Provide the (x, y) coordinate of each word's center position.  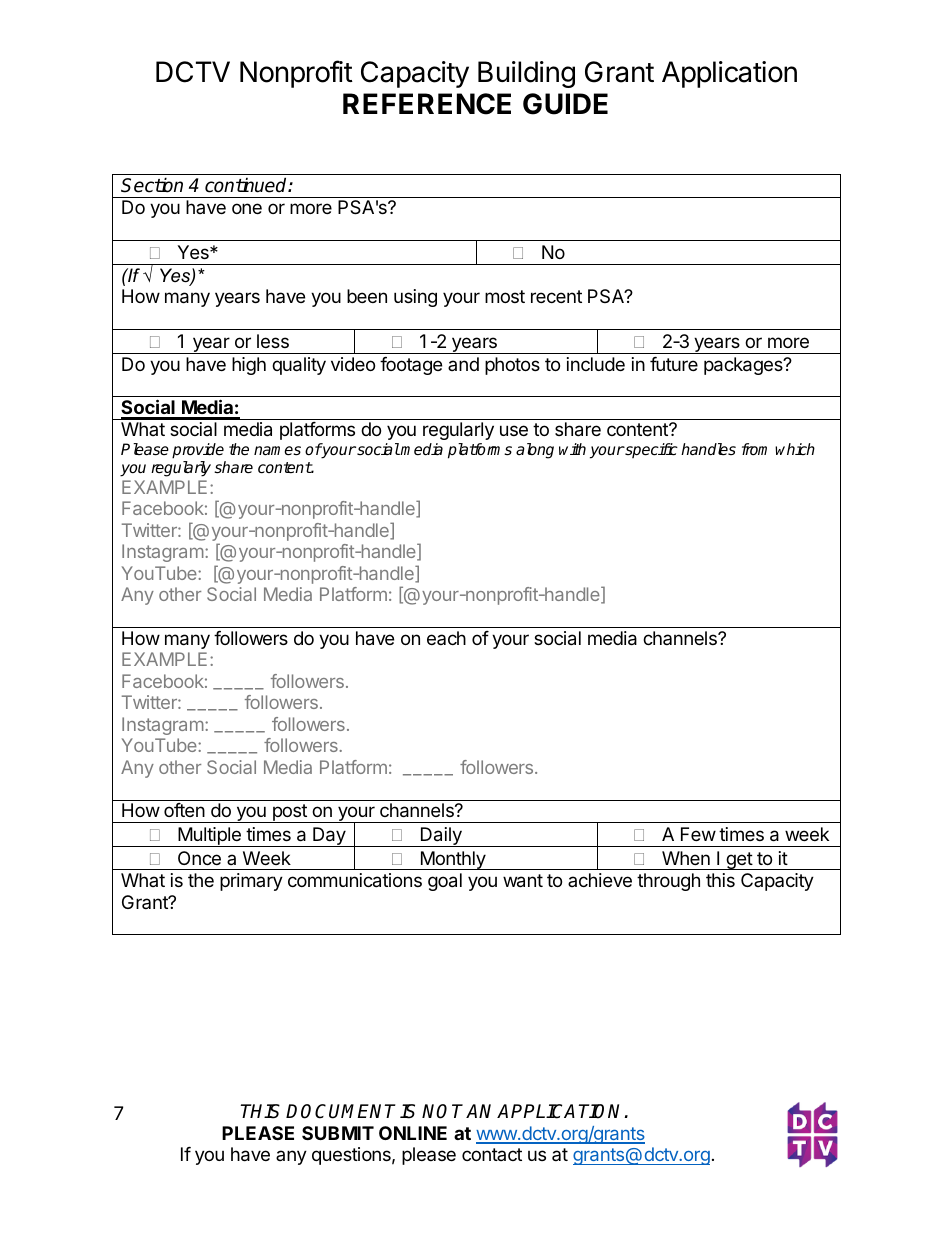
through (668, 882)
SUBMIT (338, 1133)
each (446, 638)
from (754, 449)
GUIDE (565, 104)
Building (526, 74)
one (247, 208)
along (535, 451)
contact (492, 1154)
